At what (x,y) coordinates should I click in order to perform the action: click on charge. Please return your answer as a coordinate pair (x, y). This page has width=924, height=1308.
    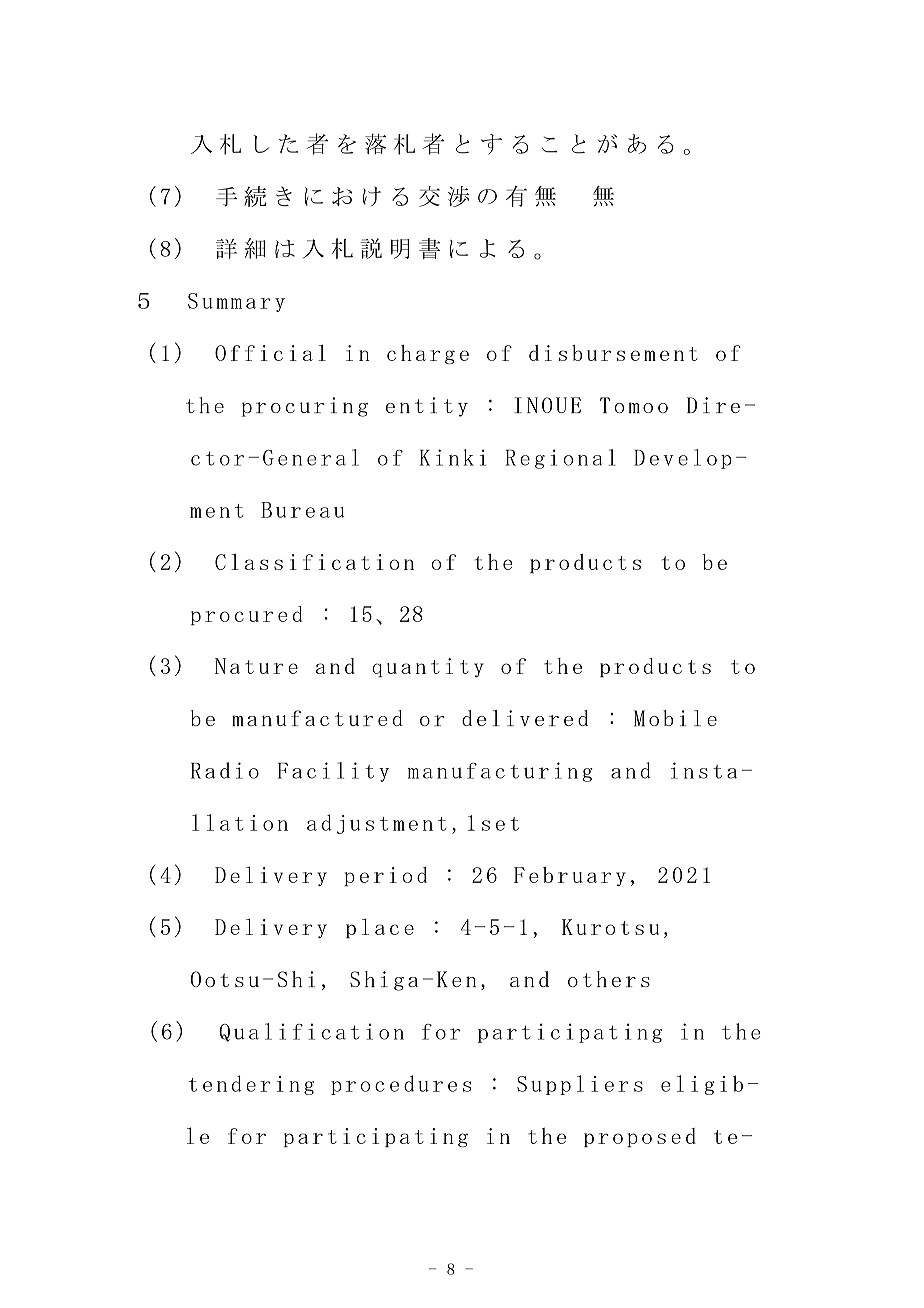
    Looking at the image, I should click on (428, 354).
